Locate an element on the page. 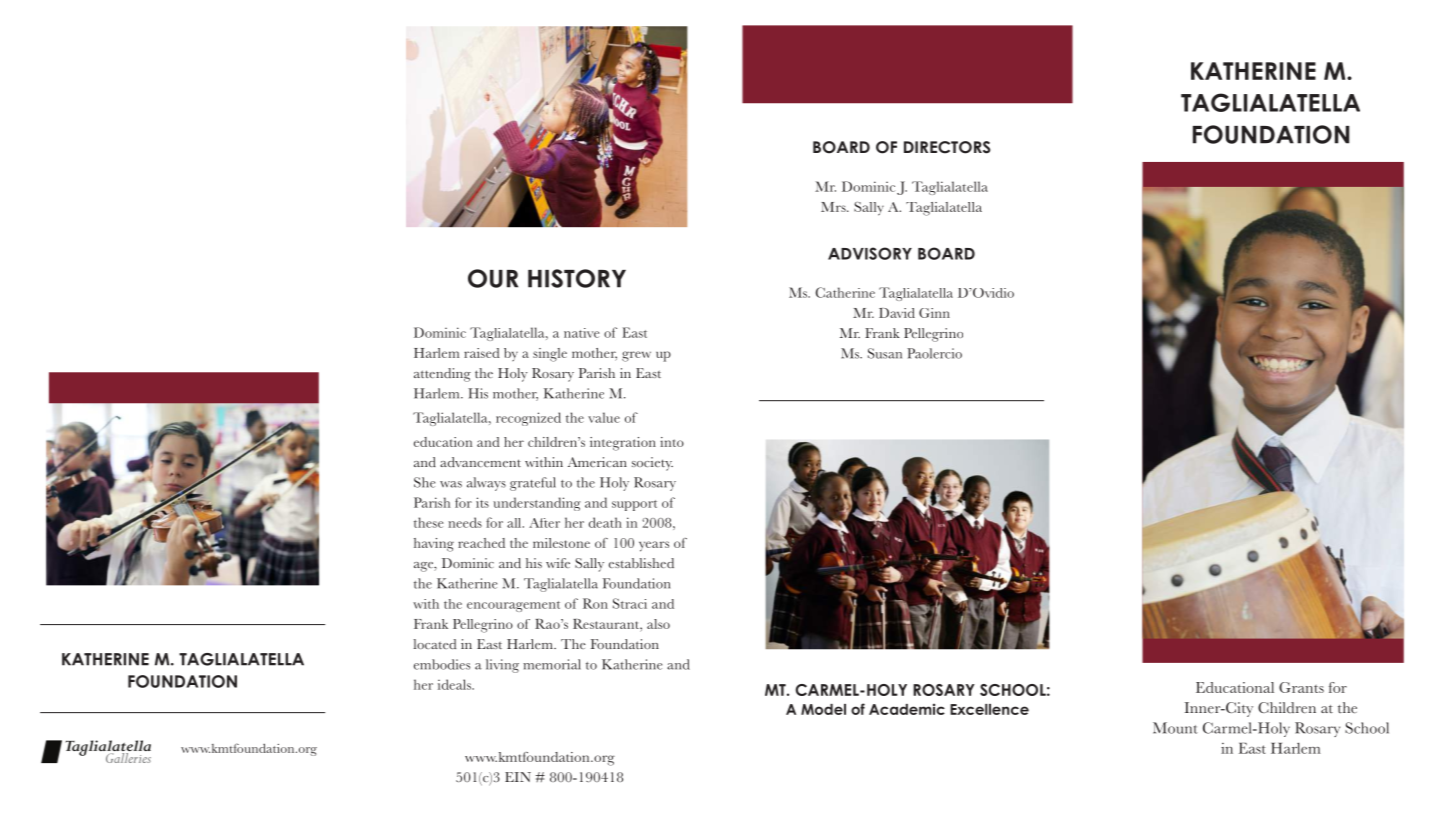  Mrs is located at coordinates (834, 207).
